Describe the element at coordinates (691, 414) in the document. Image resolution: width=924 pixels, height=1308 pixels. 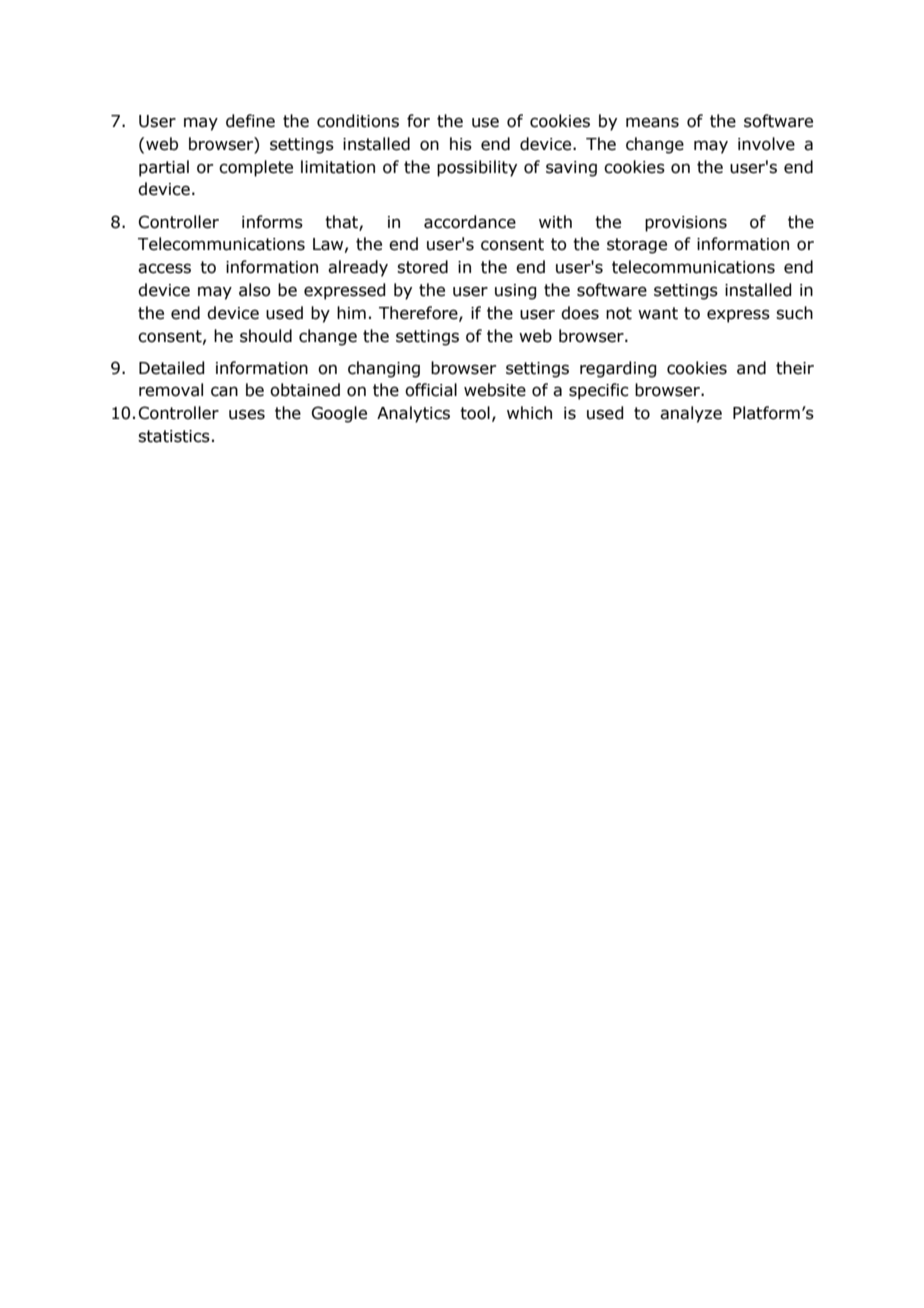
I see `analyze` at that location.
